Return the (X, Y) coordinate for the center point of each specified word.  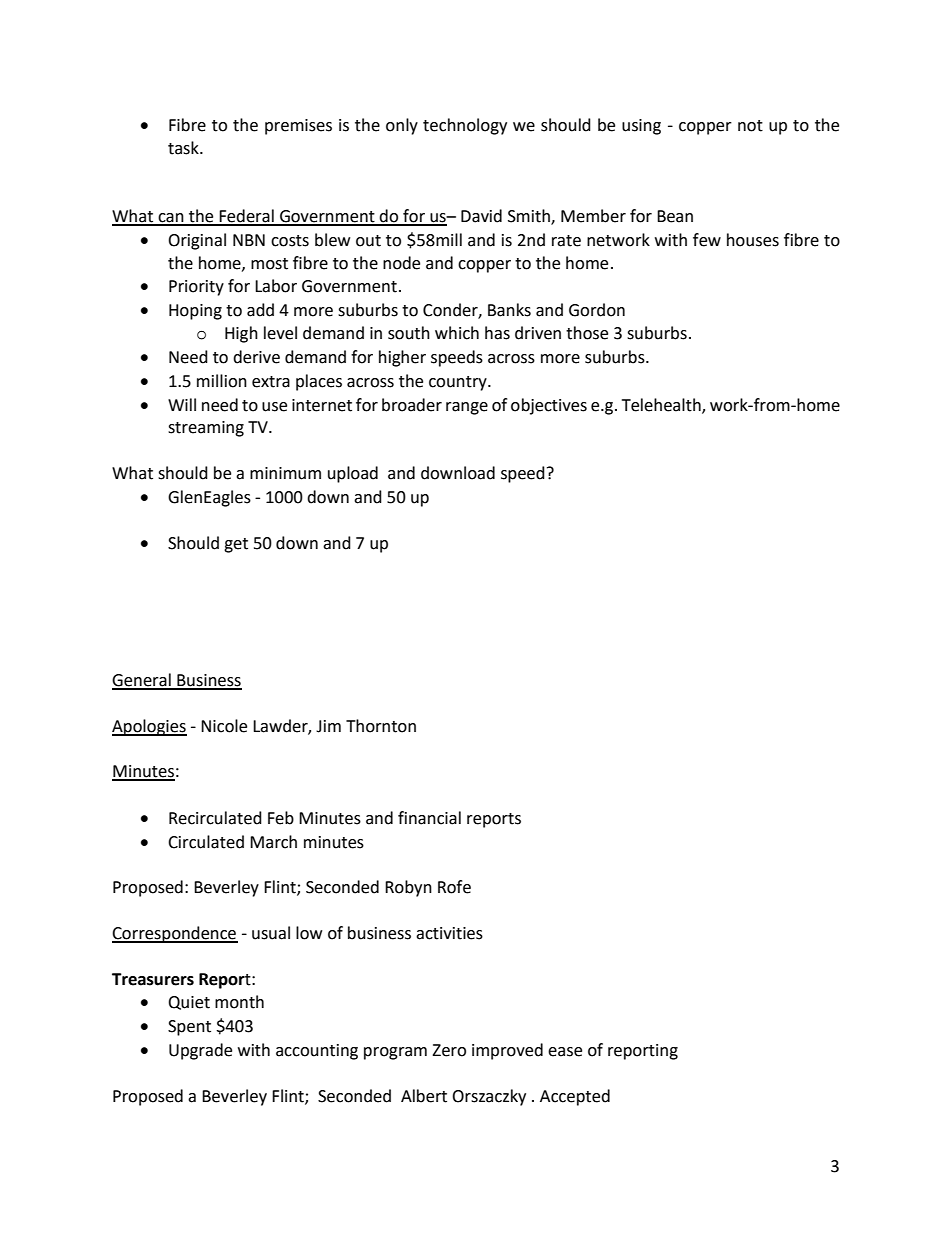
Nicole (224, 726)
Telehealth (662, 405)
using (641, 127)
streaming (206, 429)
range (467, 408)
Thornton (381, 726)
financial (429, 818)
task (184, 148)
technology (465, 126)
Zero (449, 1050)
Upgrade (200, 1051)
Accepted (575, 1097)
